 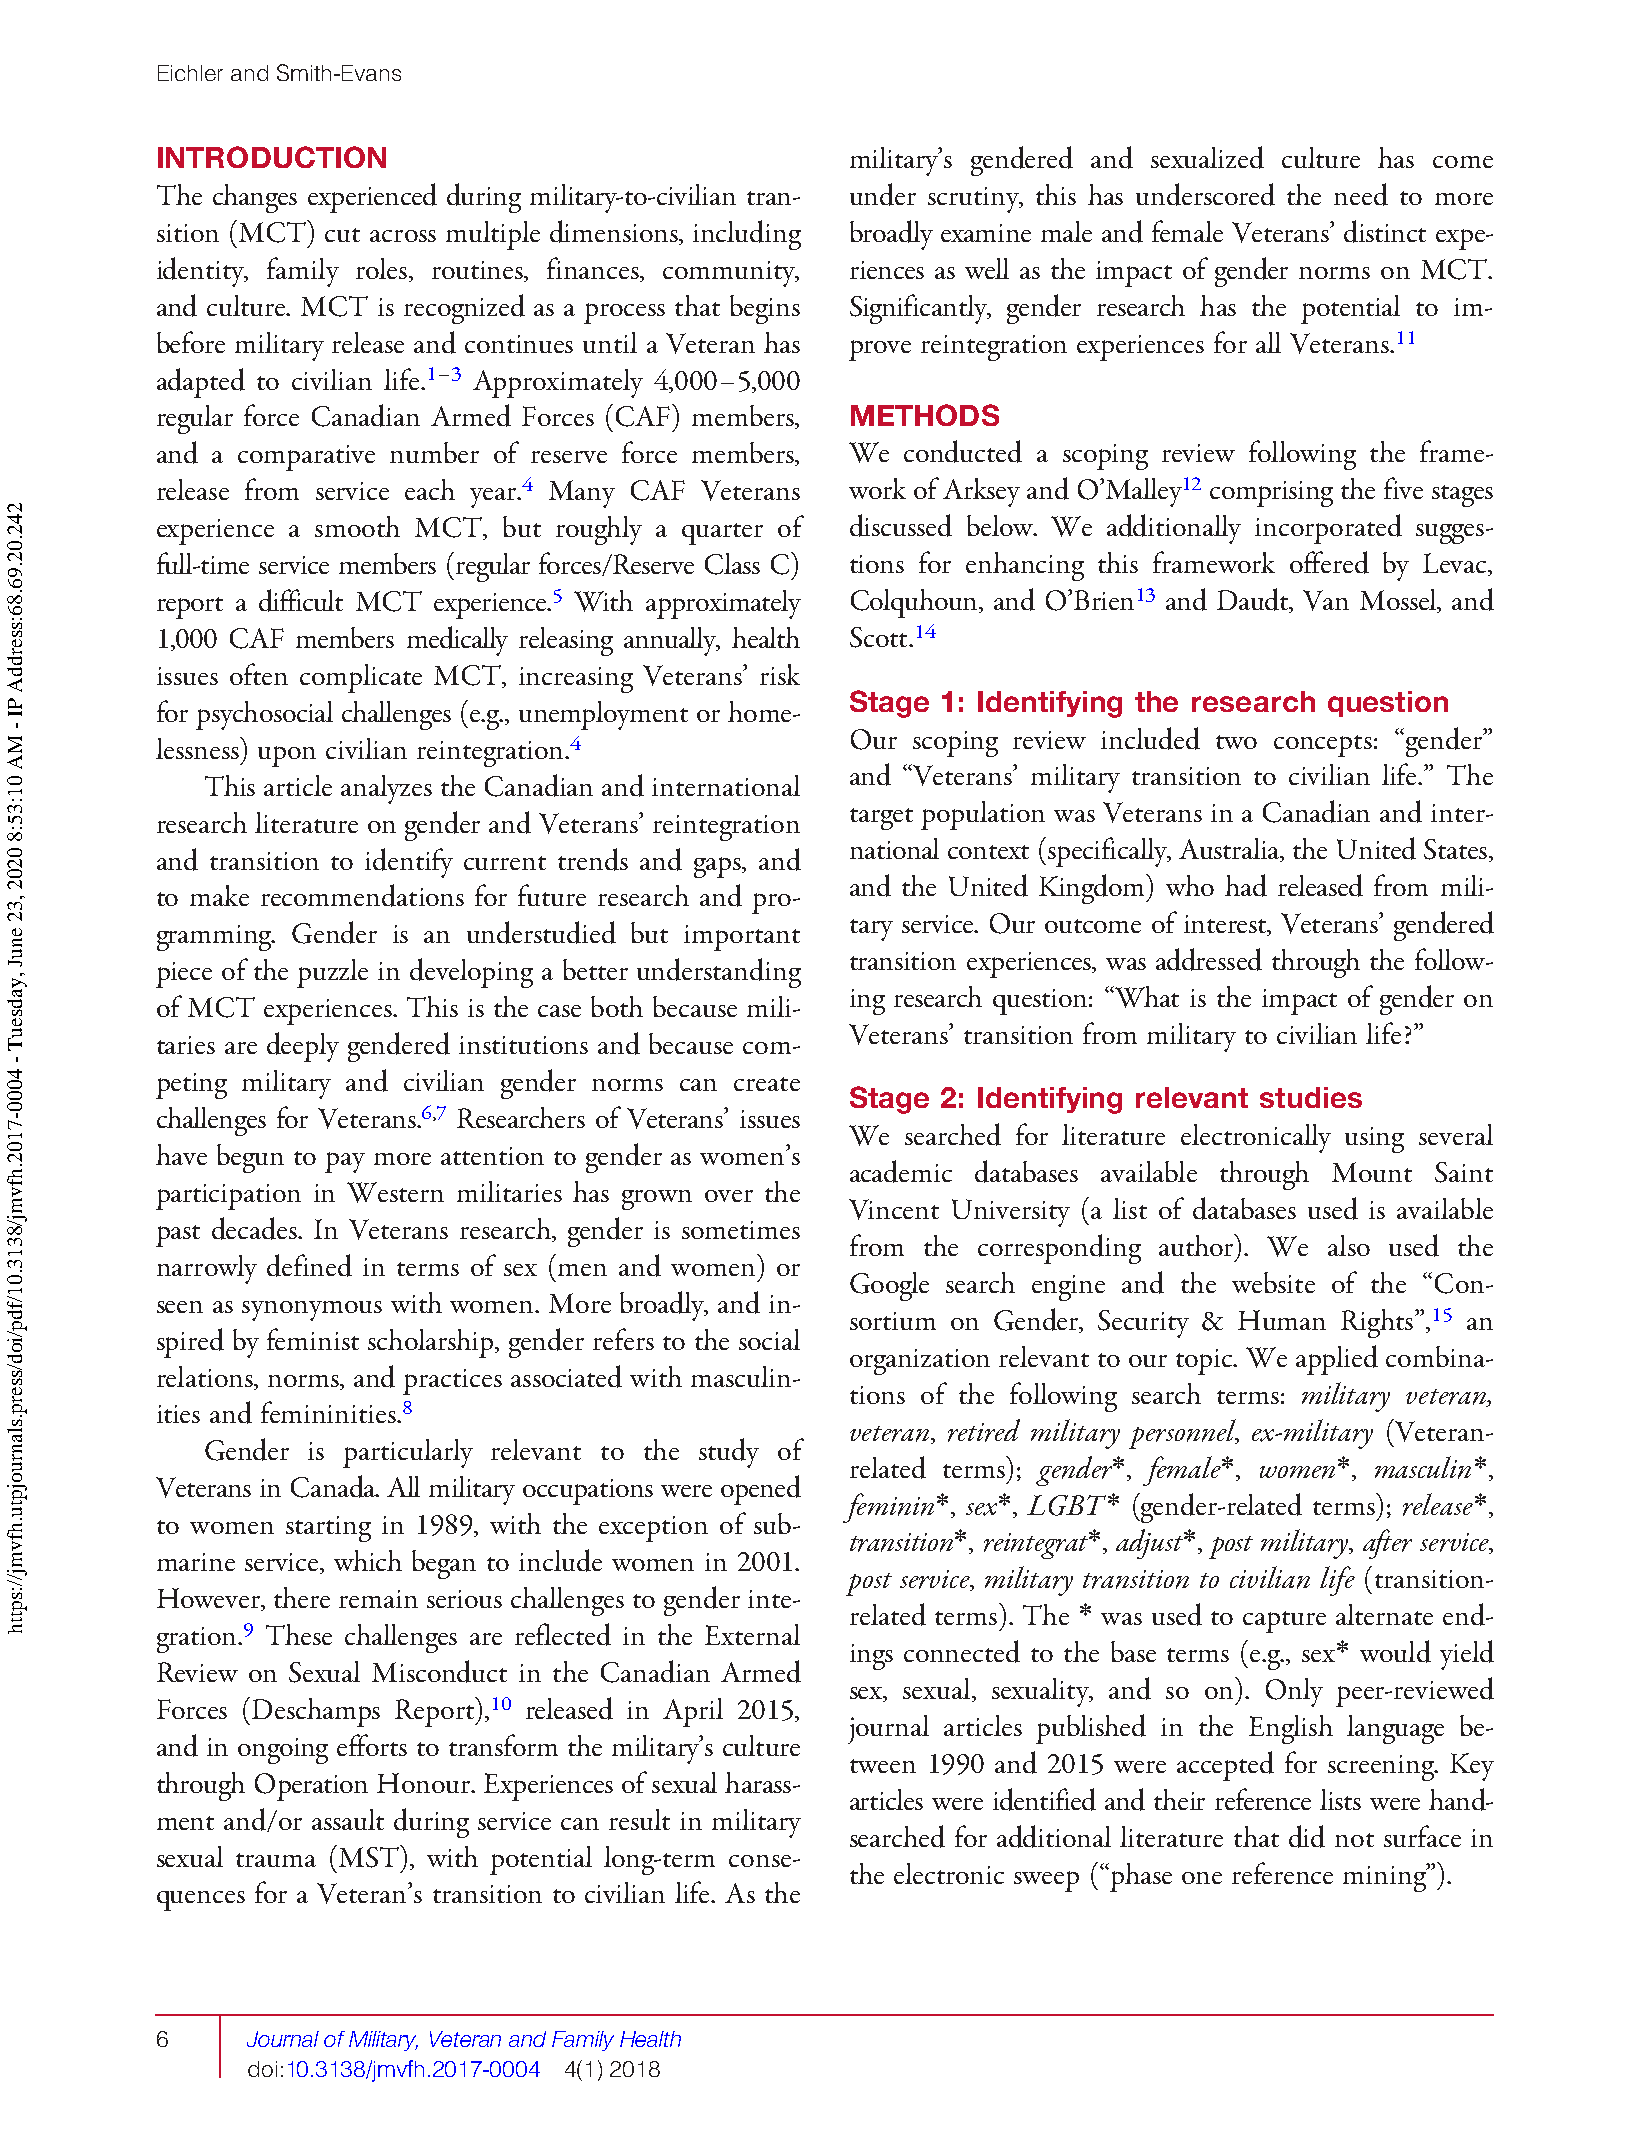 I want to click on including, so click(x=747, y=235).
